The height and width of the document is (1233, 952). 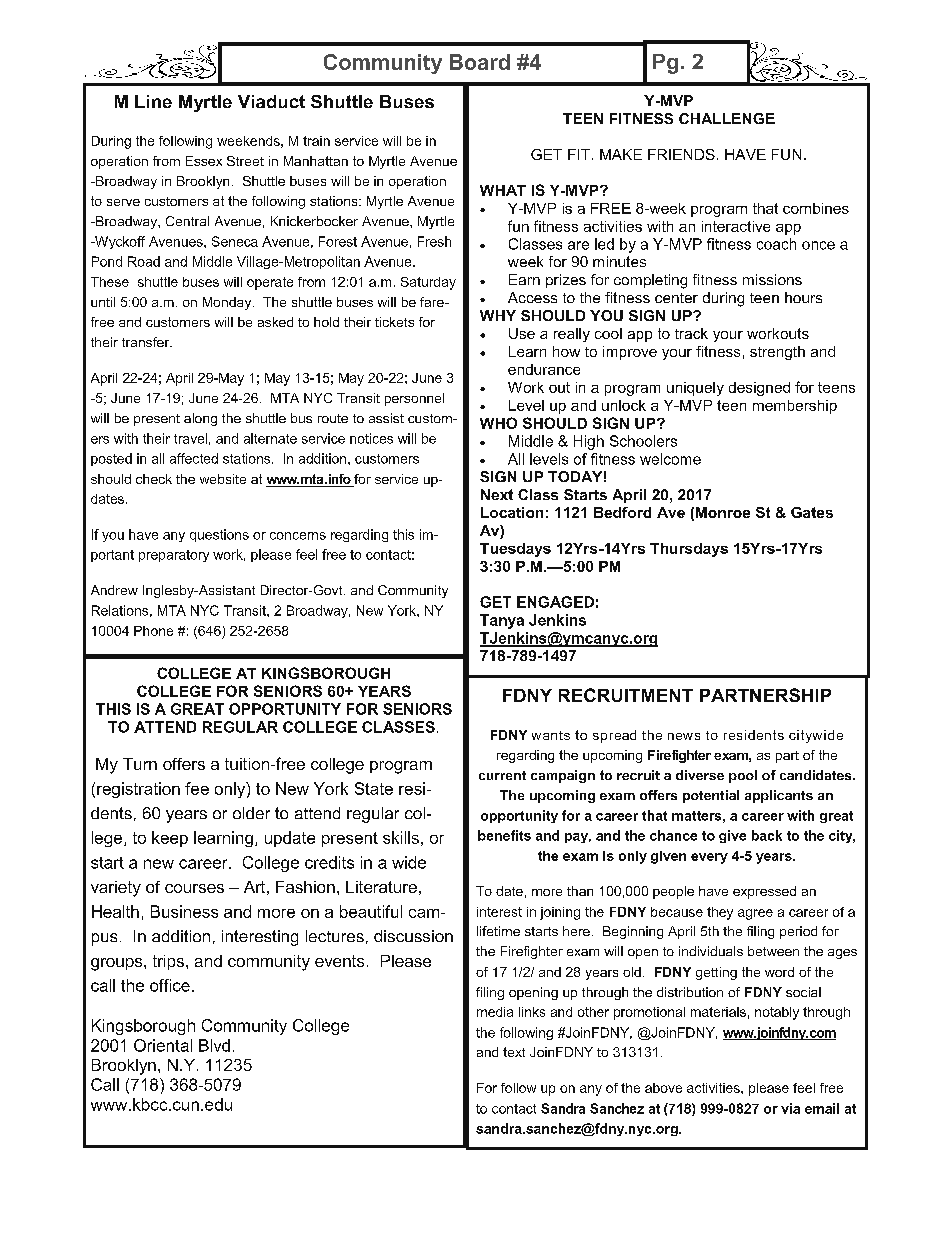 What do you see at coordinates (498, 315) in the document?
I see `WHY` at bounding box center [498, 315].
